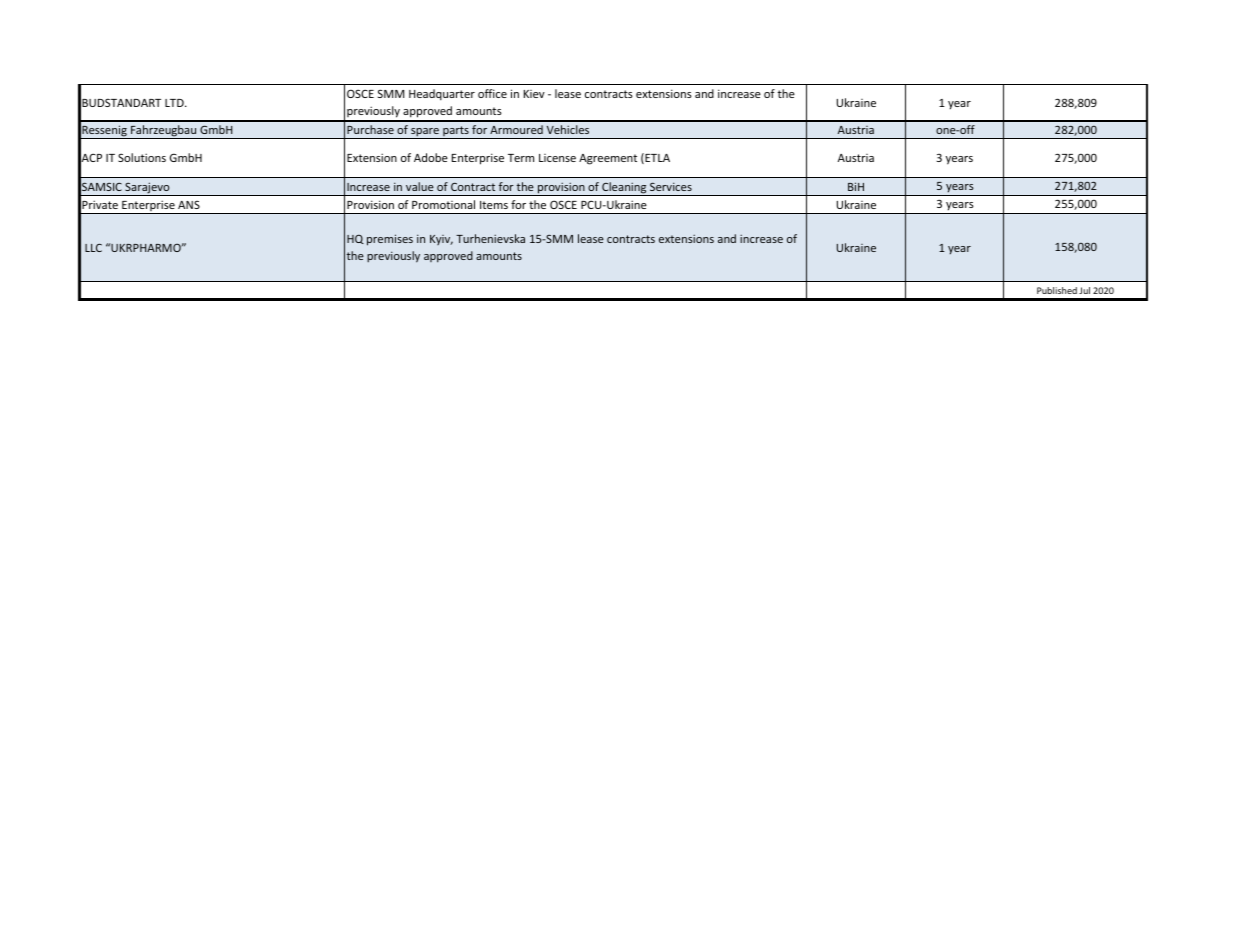 The width and height of the screenshot is (1233, 952). Describe the element at coordinates (442, 95) in the screenshot. I see `Headquarter` at that location.
